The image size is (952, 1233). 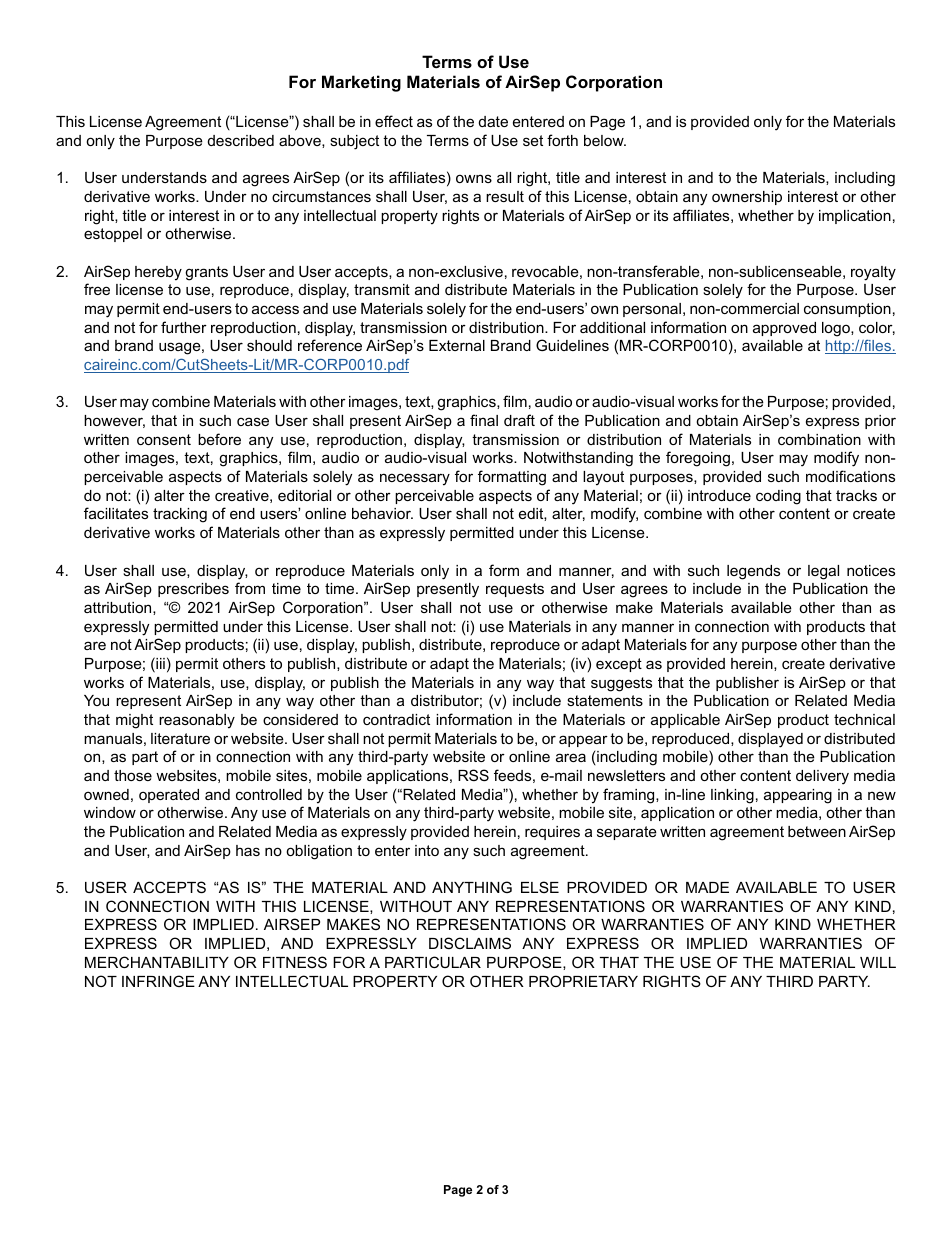 What do you see at coordinates (169, 796) in the screenshot?
I see `operated` at bounding box center [169, 796].
